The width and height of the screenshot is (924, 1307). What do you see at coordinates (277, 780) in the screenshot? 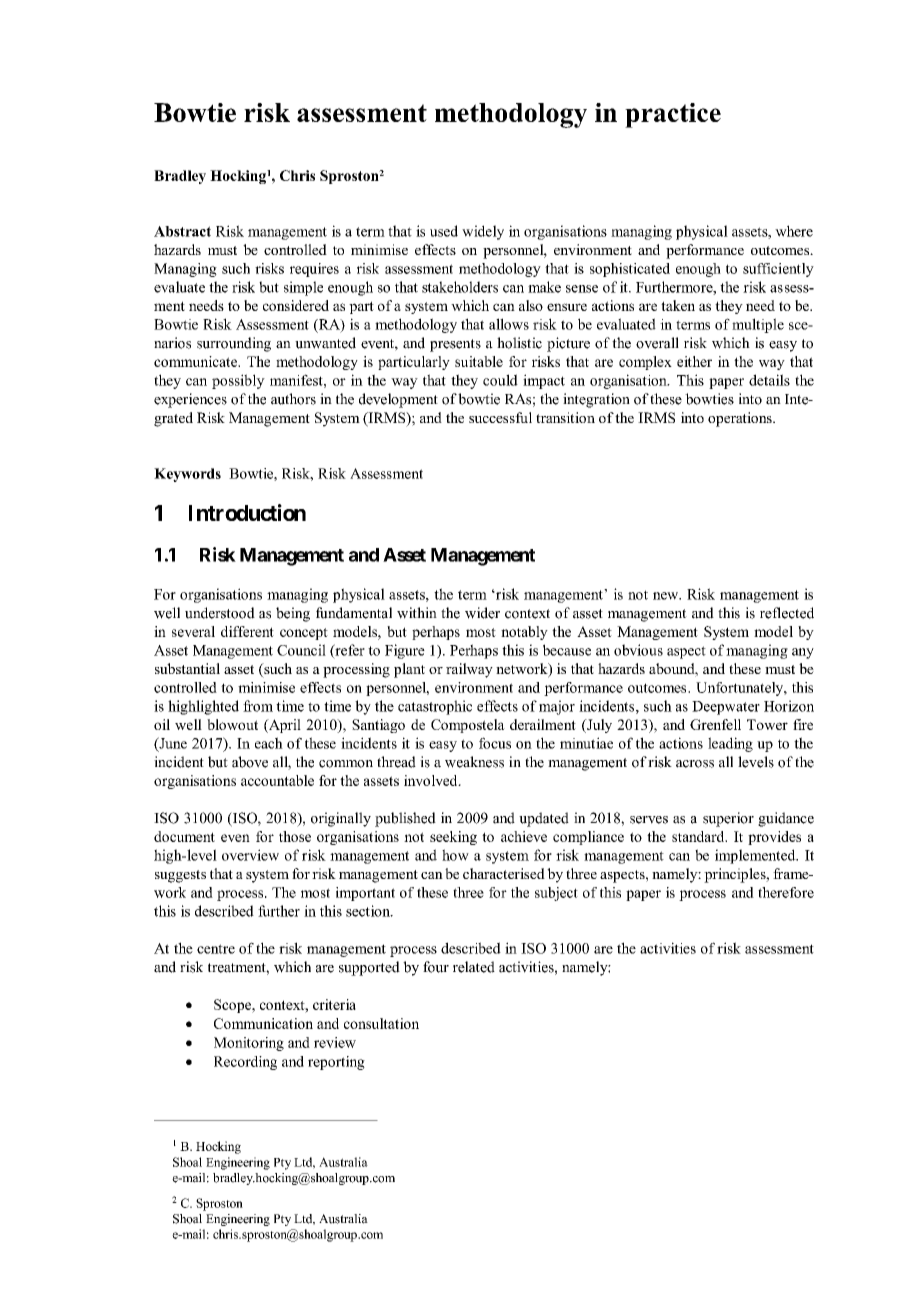
I see `accountable` at bounding box center [277, 780].
